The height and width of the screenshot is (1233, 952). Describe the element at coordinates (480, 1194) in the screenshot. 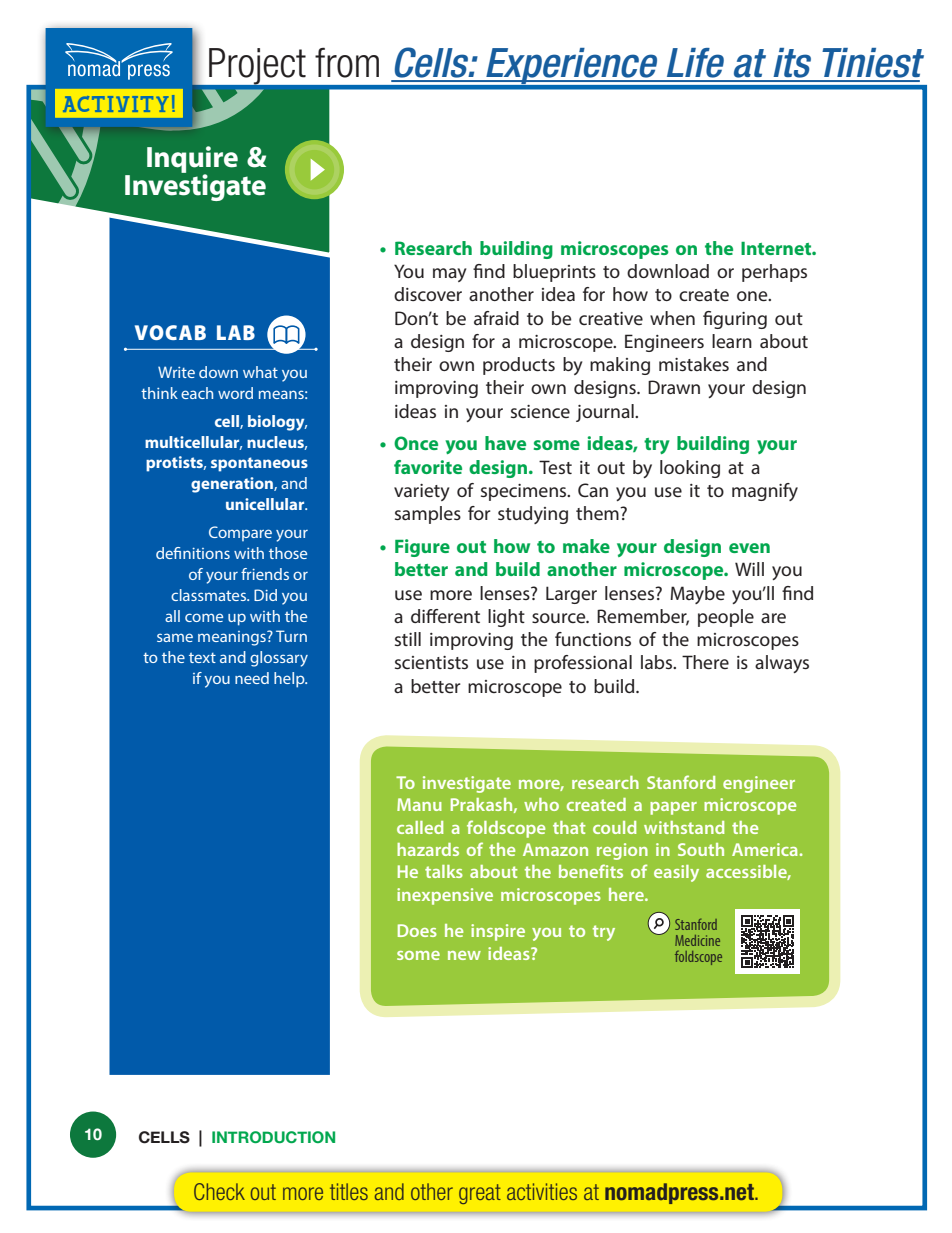

I see `great` at that location.
